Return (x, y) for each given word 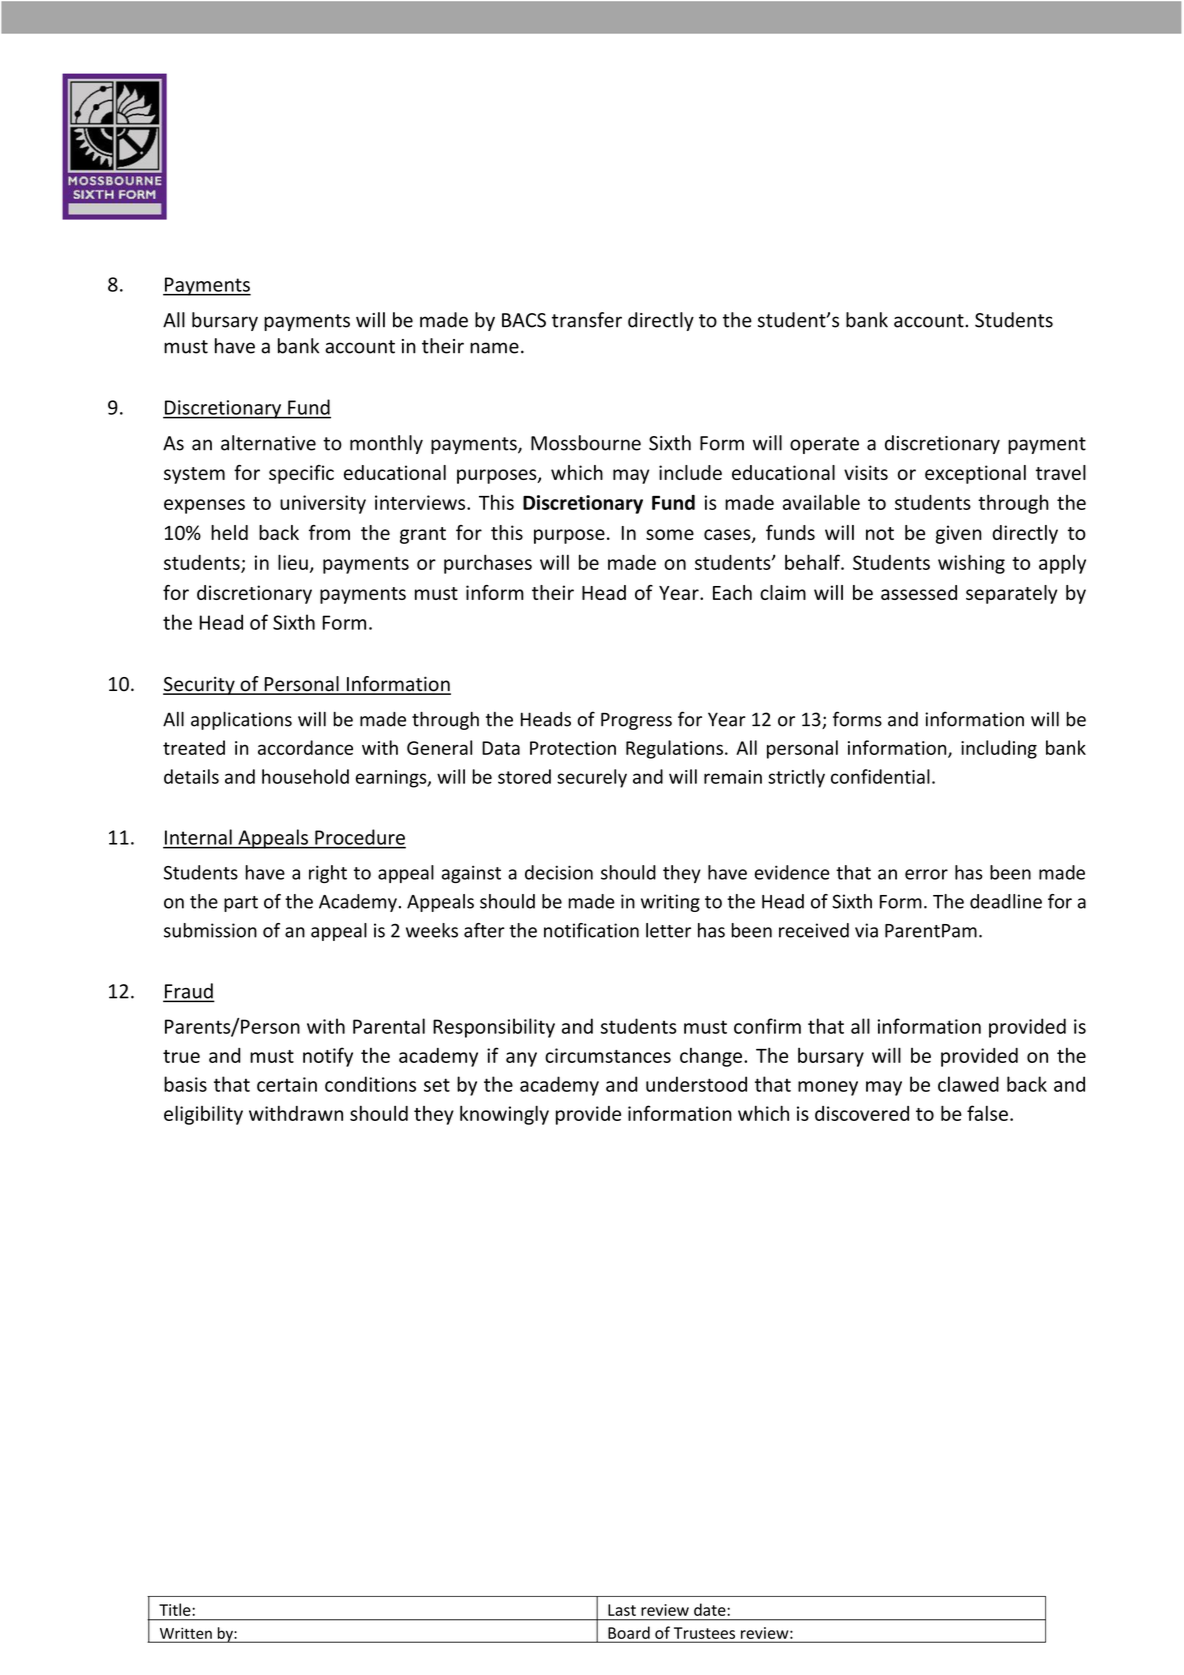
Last (622, 1610)
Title (176, 1609)
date (711, 1609)
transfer (587, 320)
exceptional (975, 474)
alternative (268, 443)
